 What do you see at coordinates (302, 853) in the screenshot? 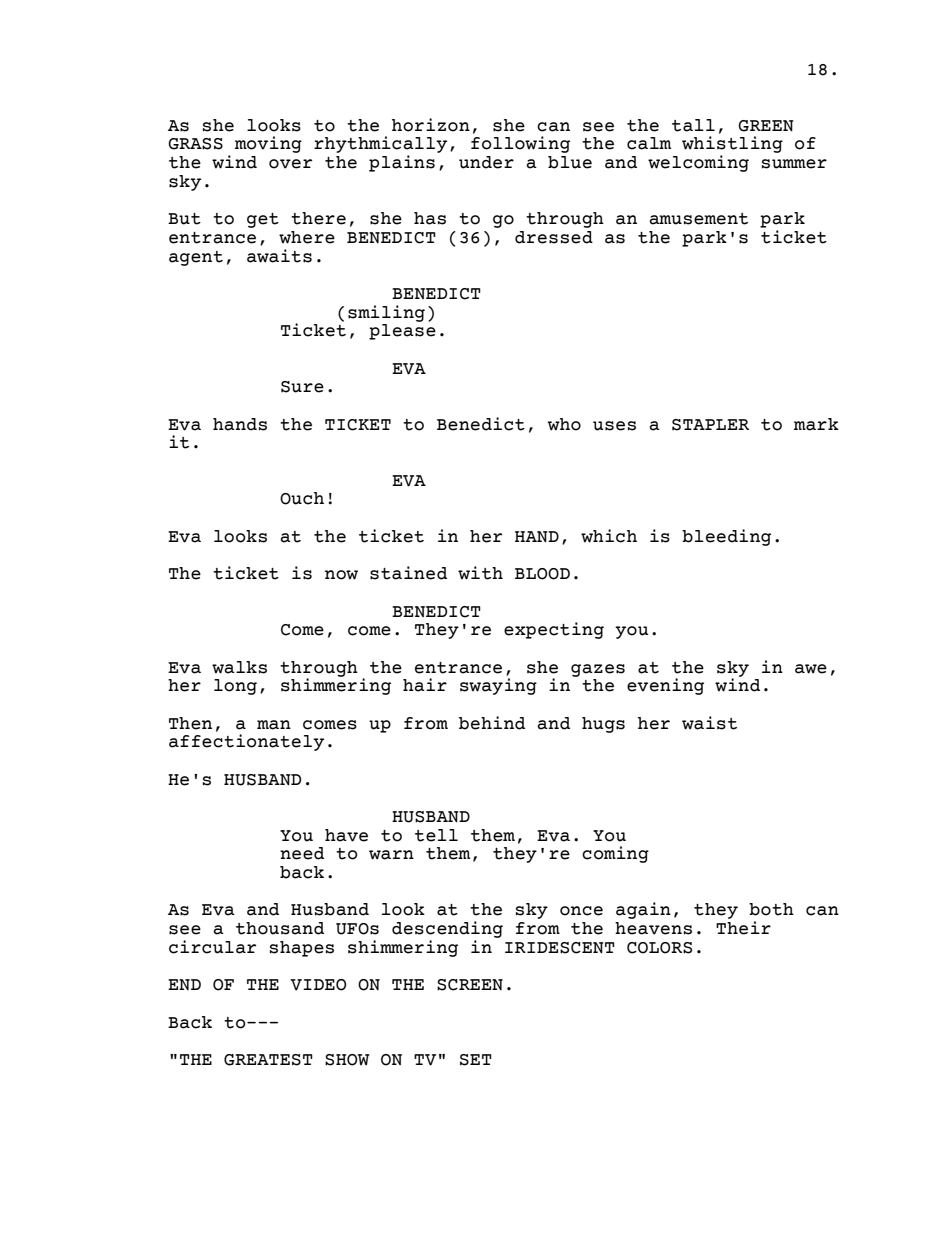
I see `need` at bounding box center [302, 853].
